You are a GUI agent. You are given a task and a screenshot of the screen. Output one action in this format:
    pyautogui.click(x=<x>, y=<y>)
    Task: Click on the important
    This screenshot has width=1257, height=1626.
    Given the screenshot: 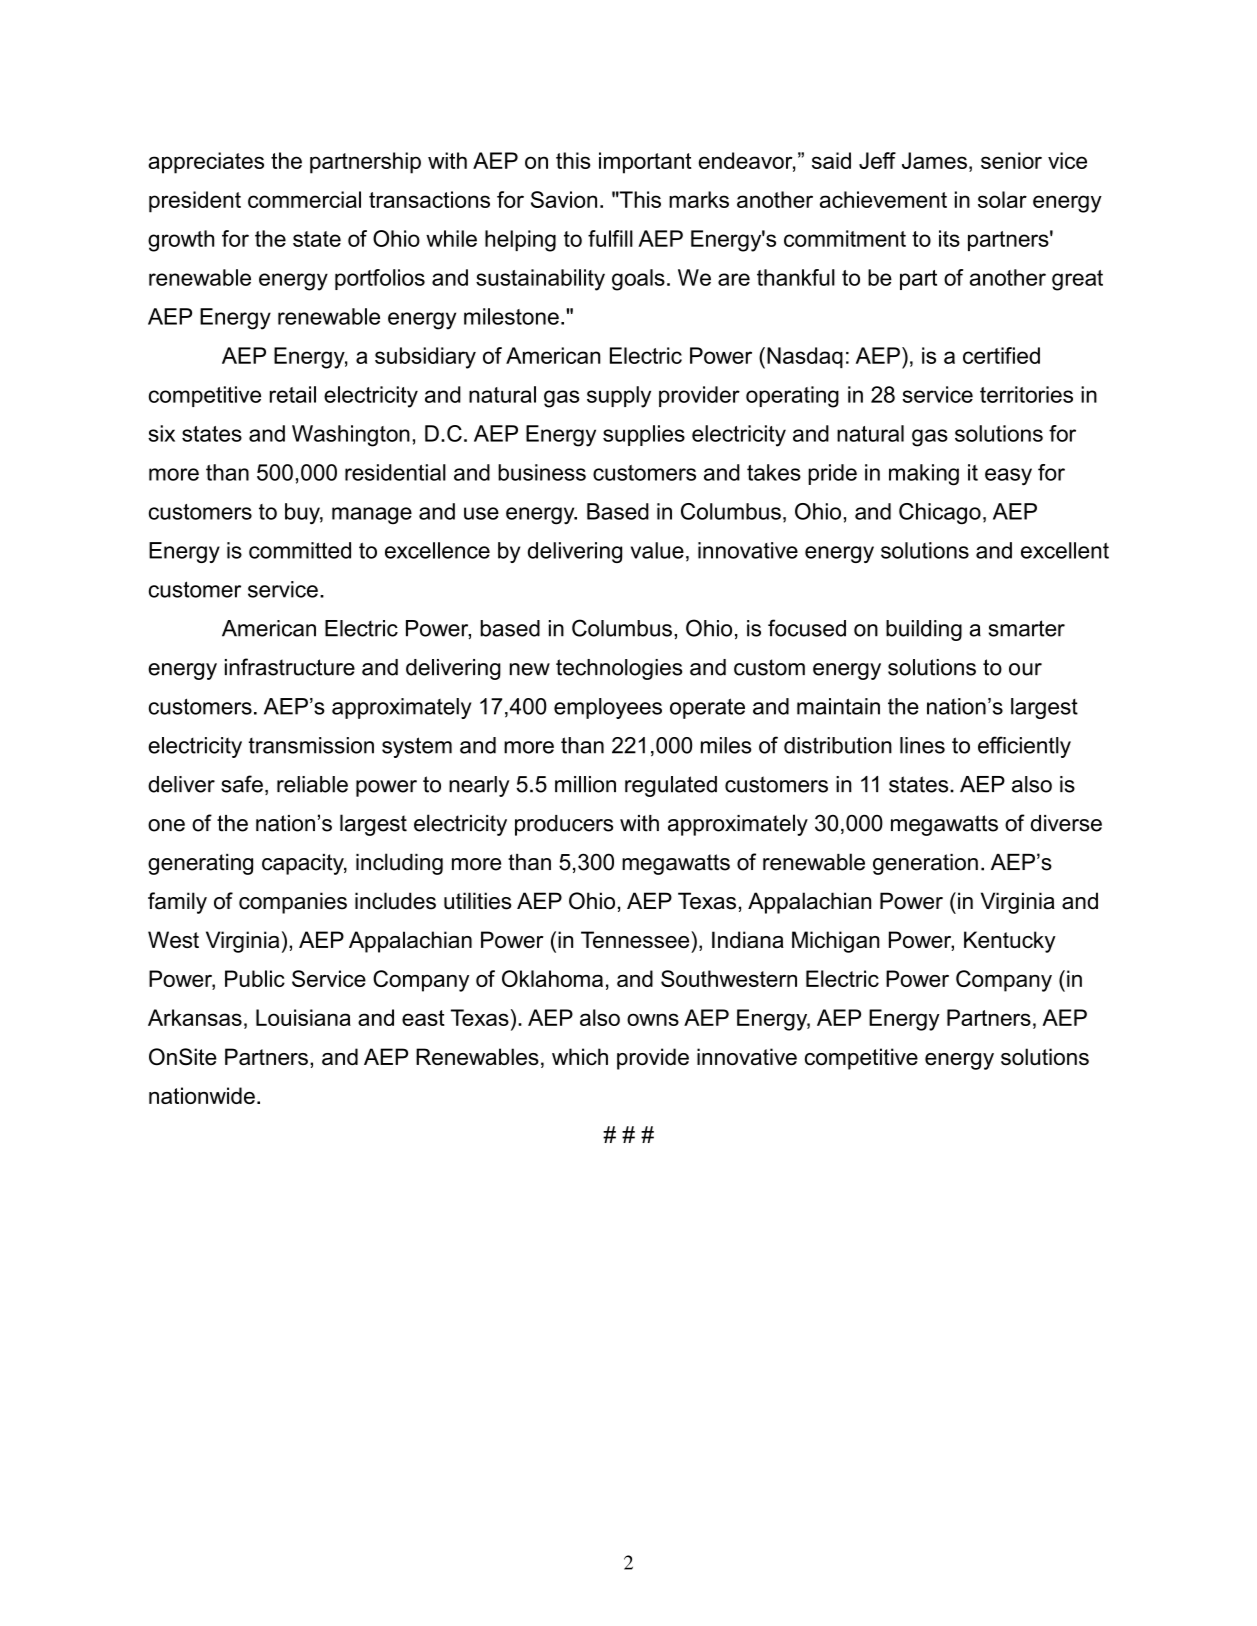 What is the action you would take?
    pyautogui.click(x=645, y=163)
